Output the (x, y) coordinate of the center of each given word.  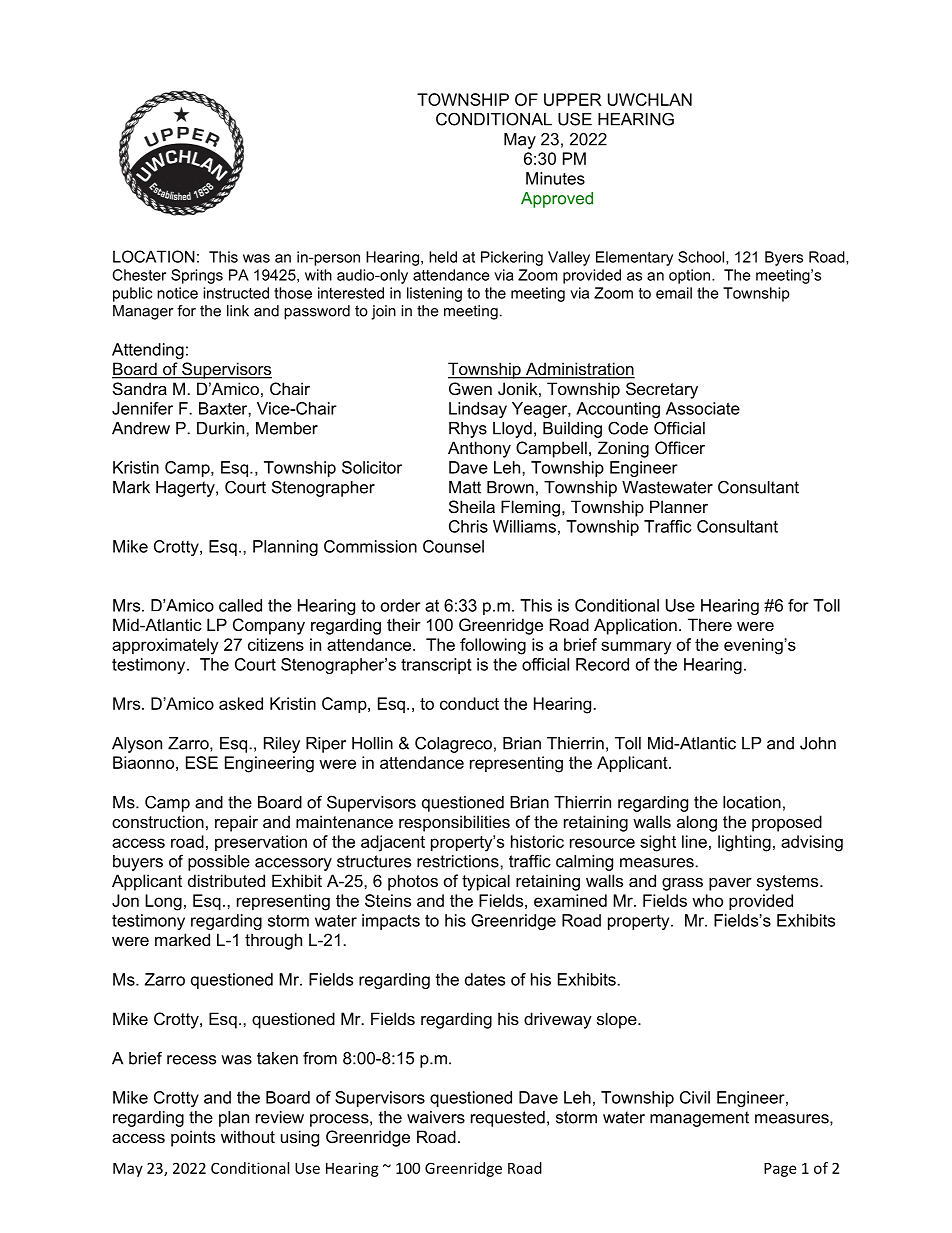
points (193, 1138)
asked (241, 703)
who (707, 900)
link (238, 311)
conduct (469, 703)
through (273, 941)
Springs (197, 276)
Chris (468, 526)
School (702, 258)
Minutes (555, 178)
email (674, 293)
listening (434, 294)
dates (485, 979)
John (818, 743)
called (240, 605)
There (710, 624)
